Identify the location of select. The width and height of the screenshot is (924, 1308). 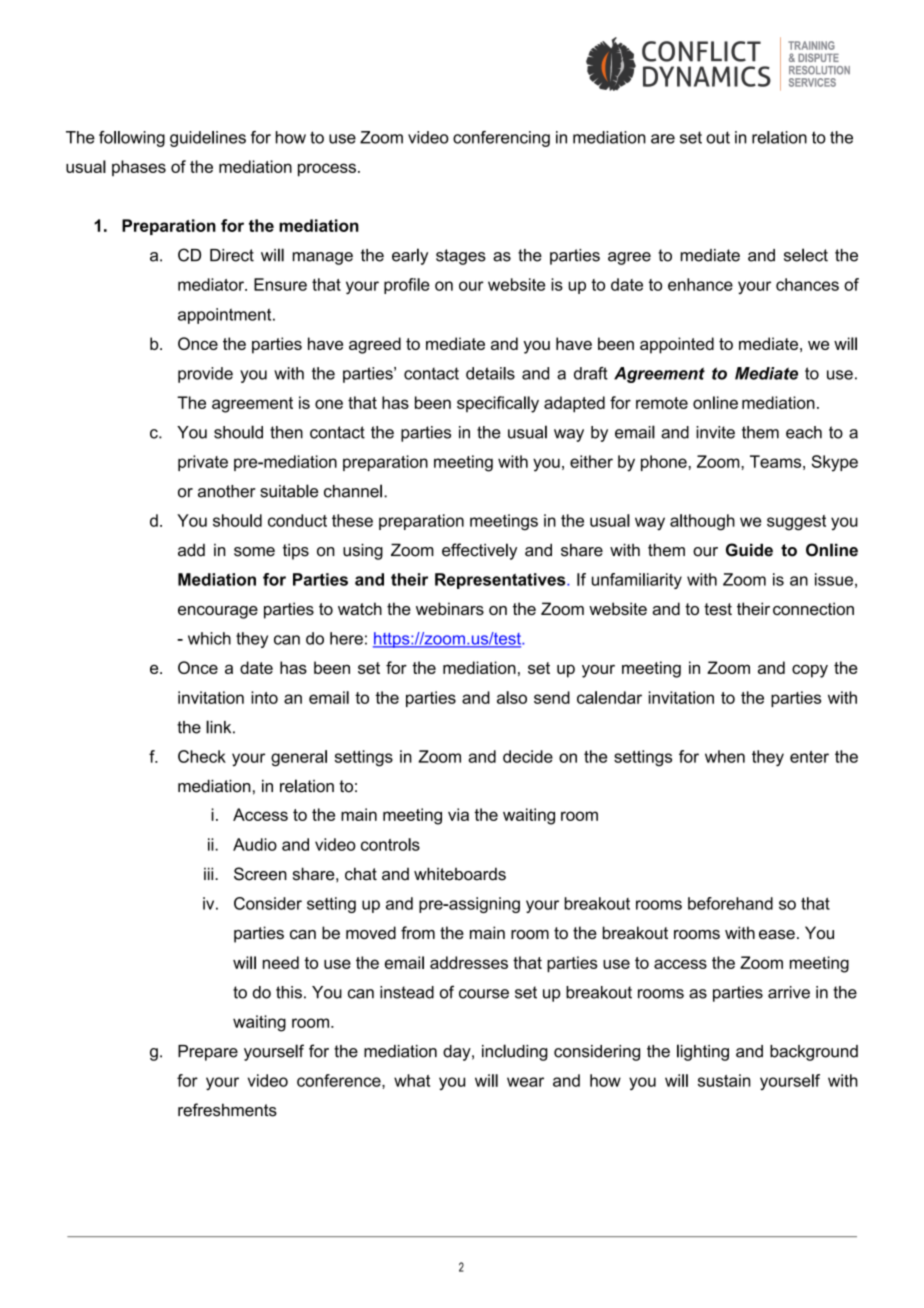
(806, 255).
